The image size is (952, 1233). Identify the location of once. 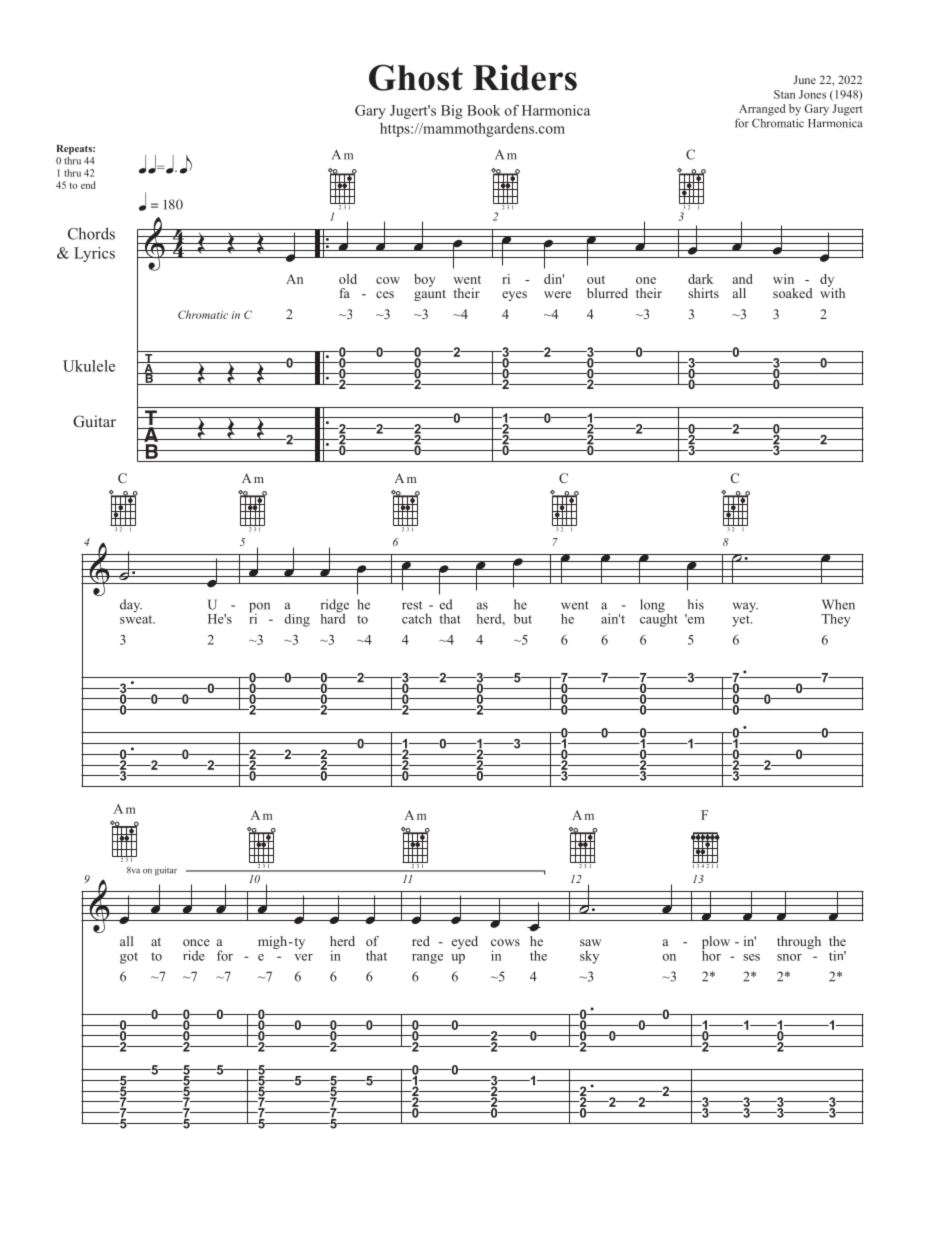
(196, 942).
